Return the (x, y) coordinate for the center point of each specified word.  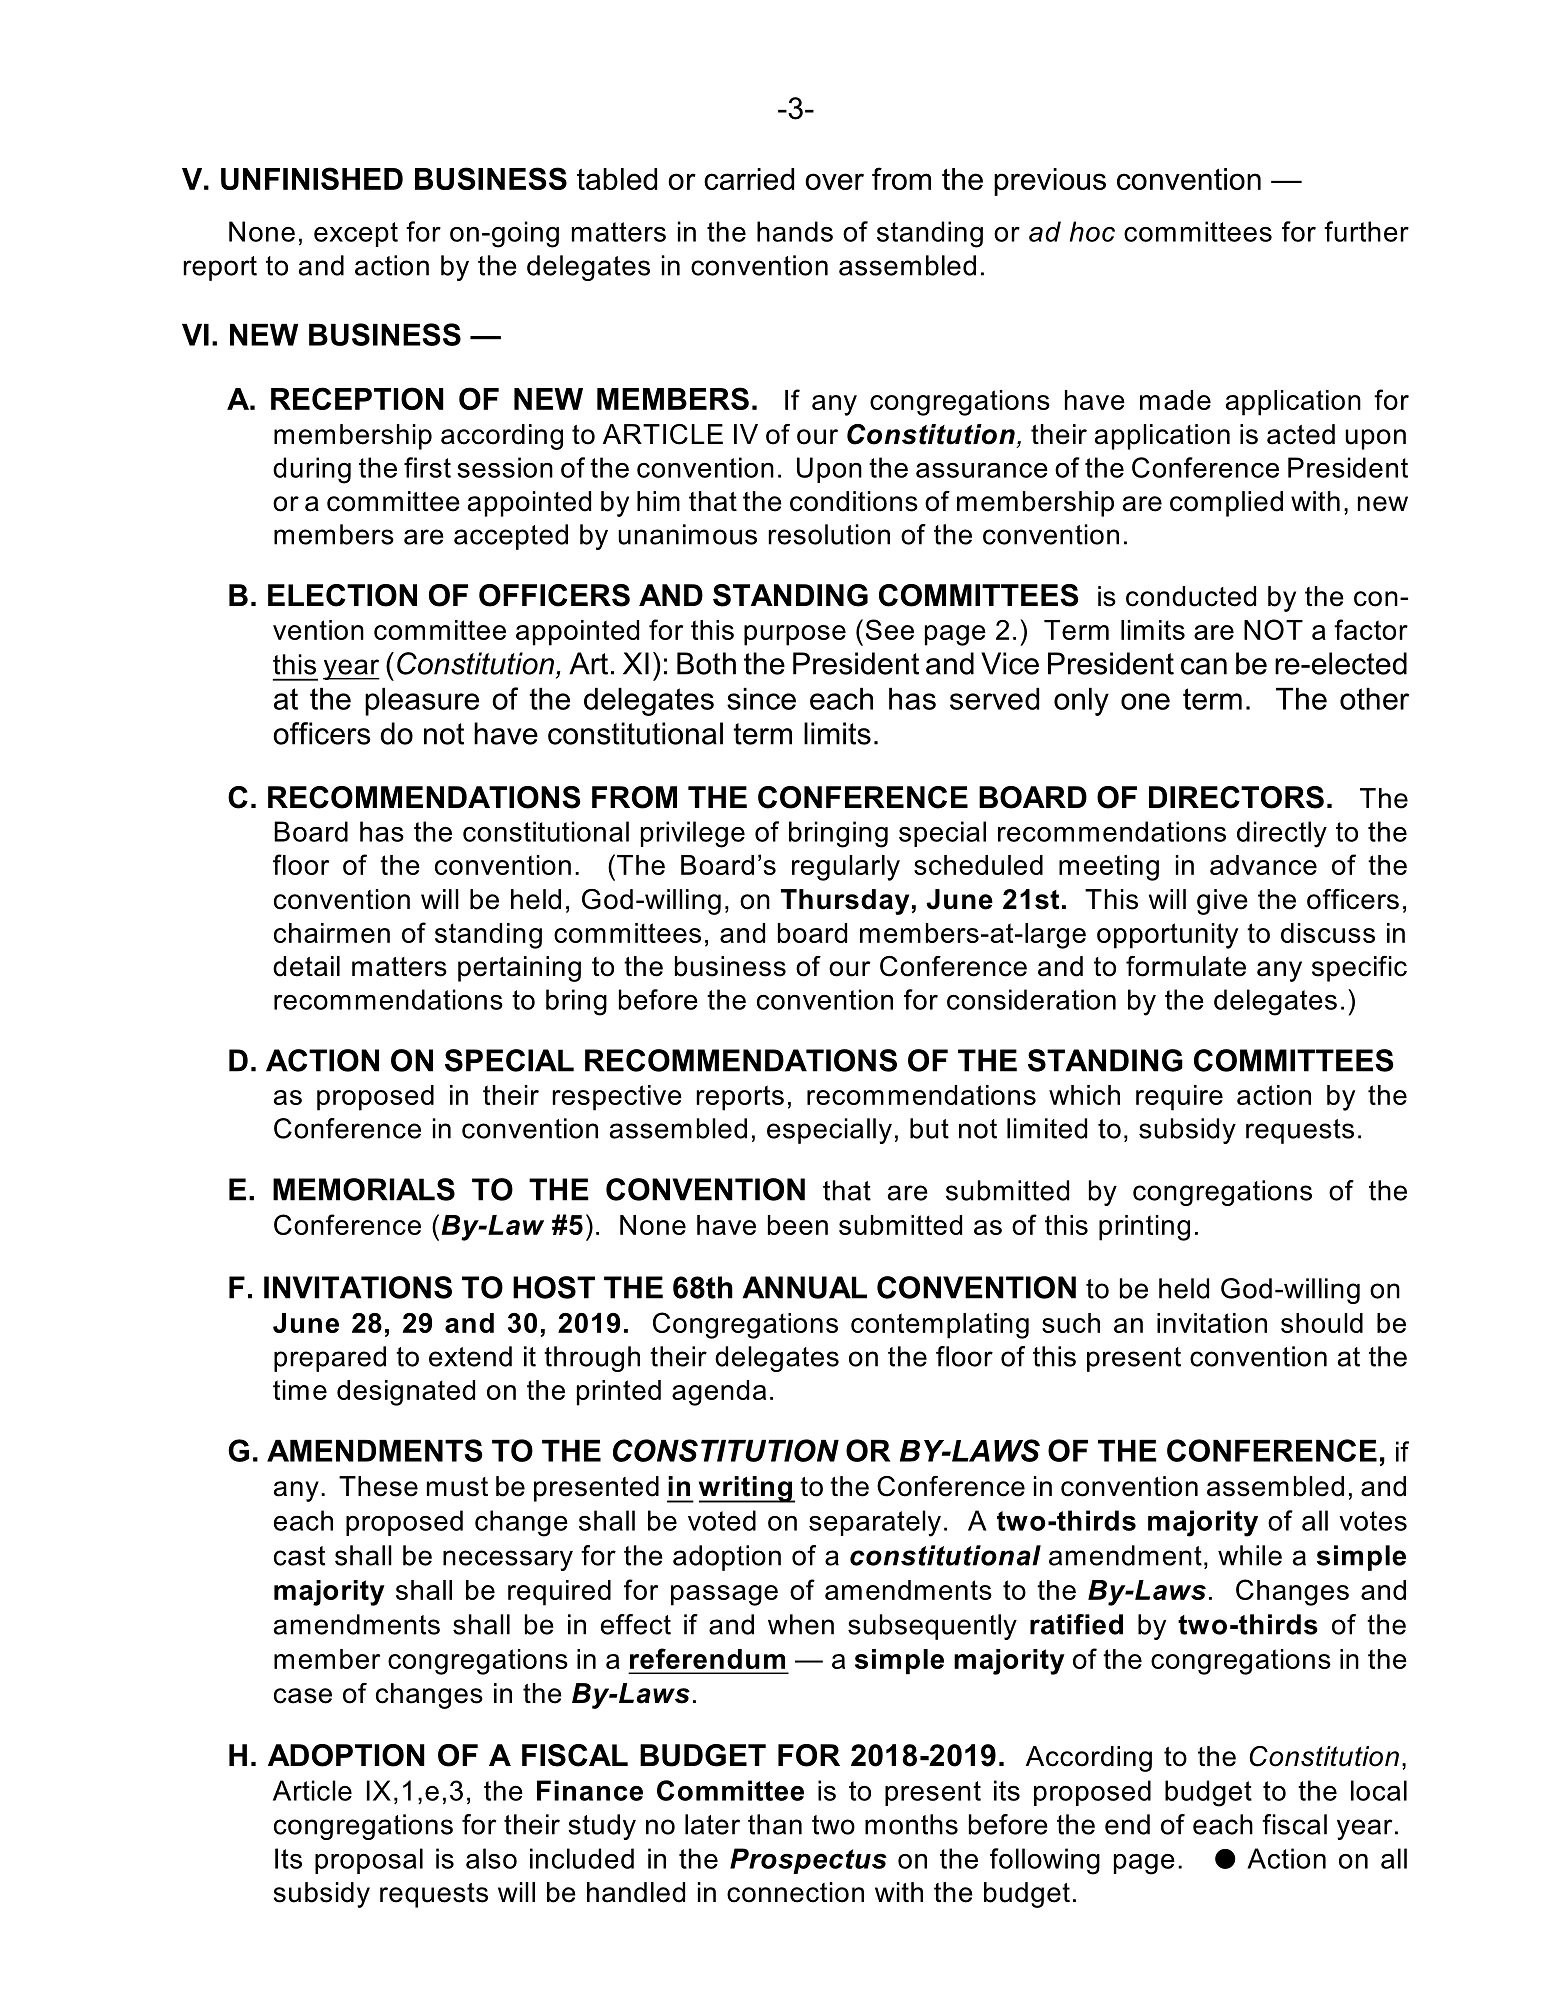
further (1366, 231)
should (1322, 1323)
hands (795, 231)
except (356, 234)
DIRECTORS (1236, 797)
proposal (369, 1861)
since (761, 699)
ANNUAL (804, 1287)
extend (470, 1356)
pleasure (422, 702)
